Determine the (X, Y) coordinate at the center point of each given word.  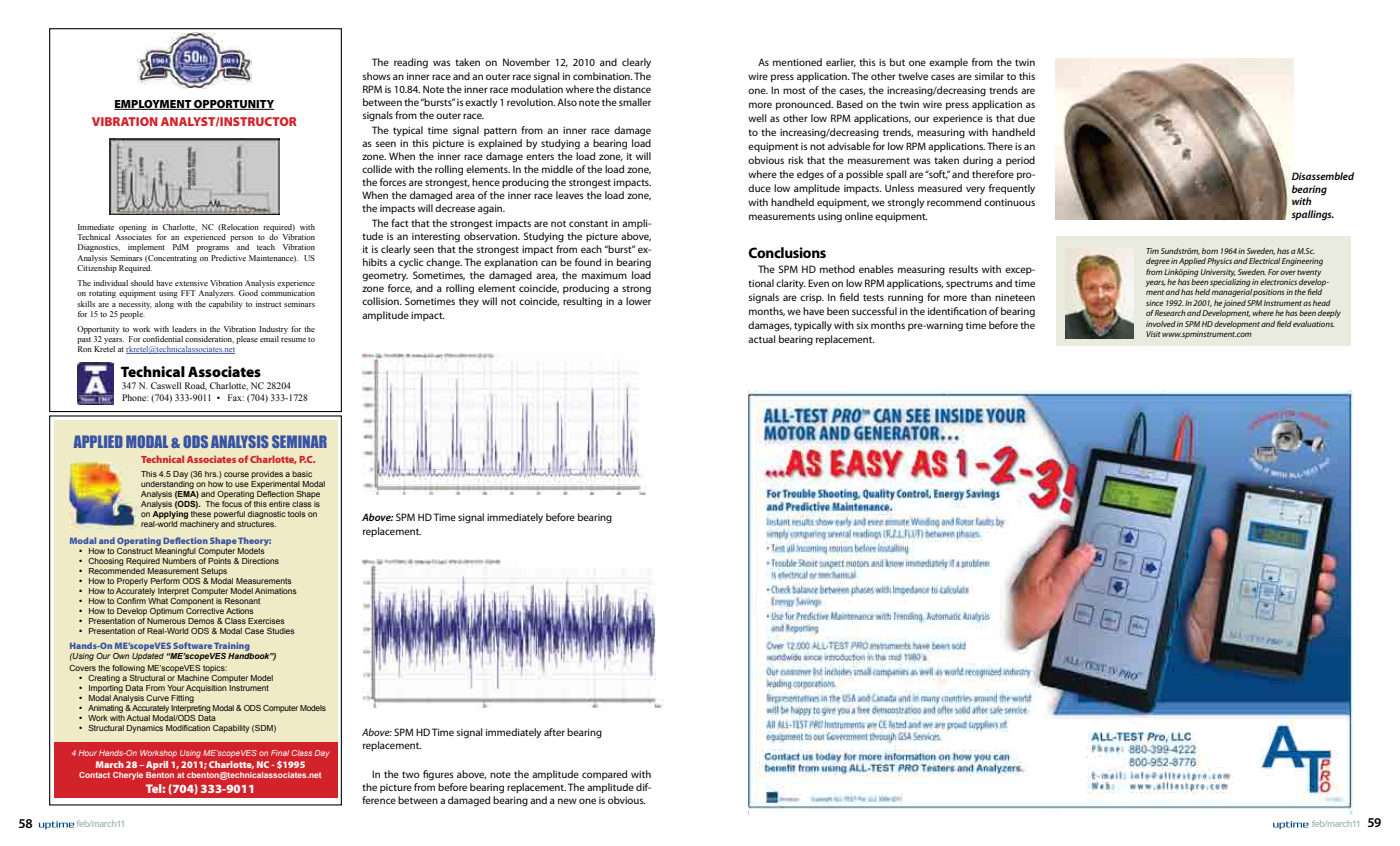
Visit (1153, 334)
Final (280, 753)
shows (376, 76)
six (862, 325)
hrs (211, 474)
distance (632, 89)
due (1026, 118)
